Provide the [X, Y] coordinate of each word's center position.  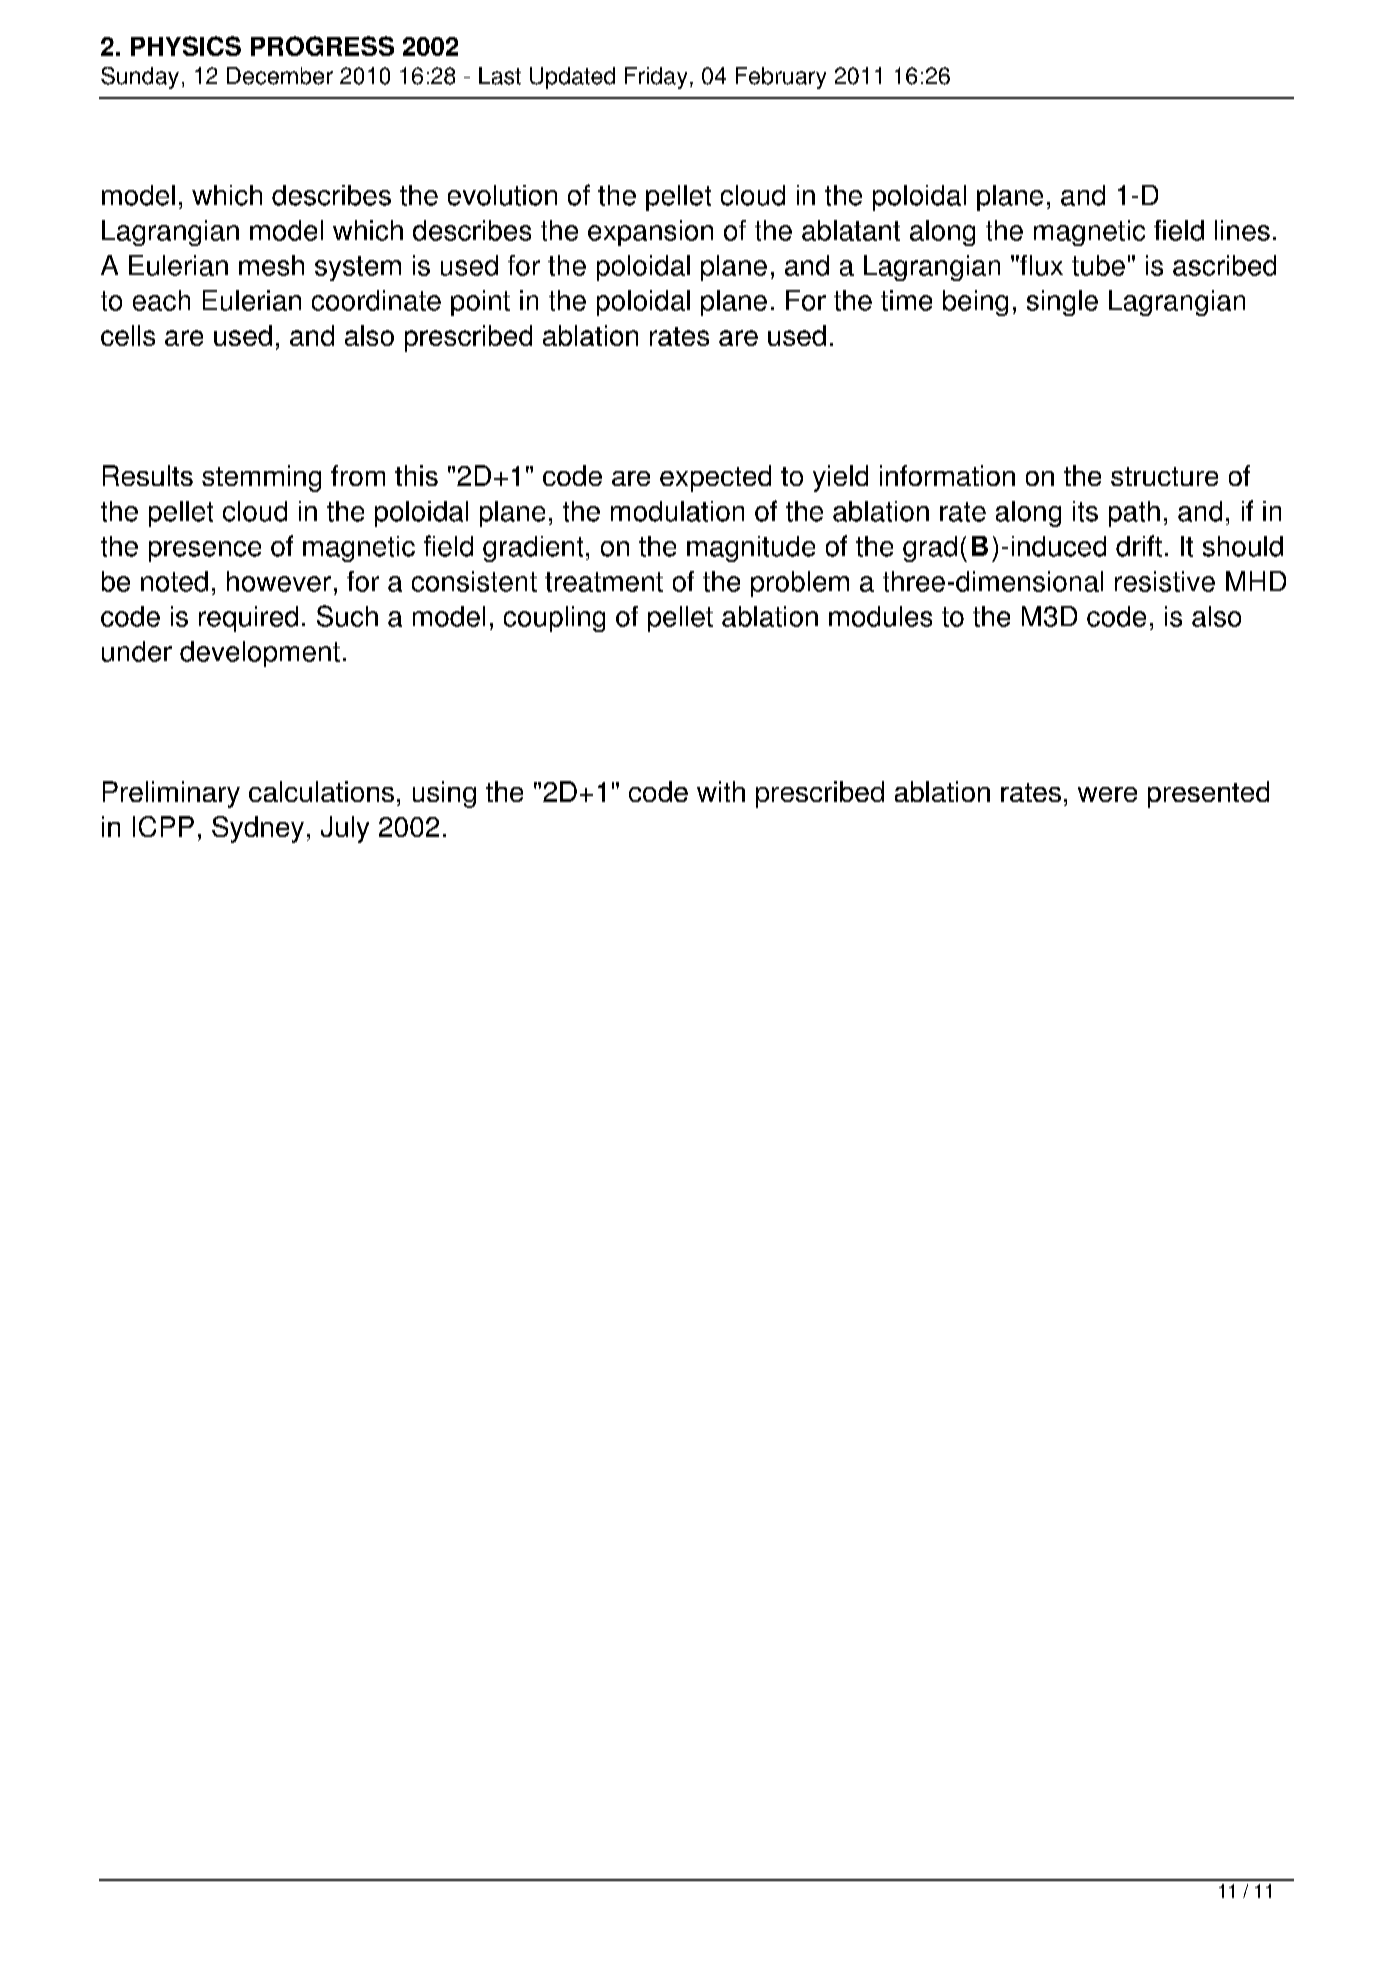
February [781, 78]
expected [715, 478]
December [280, 76]
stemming [261, 478]
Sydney [258, 829]
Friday [656, 78]
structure [1164, 476]
